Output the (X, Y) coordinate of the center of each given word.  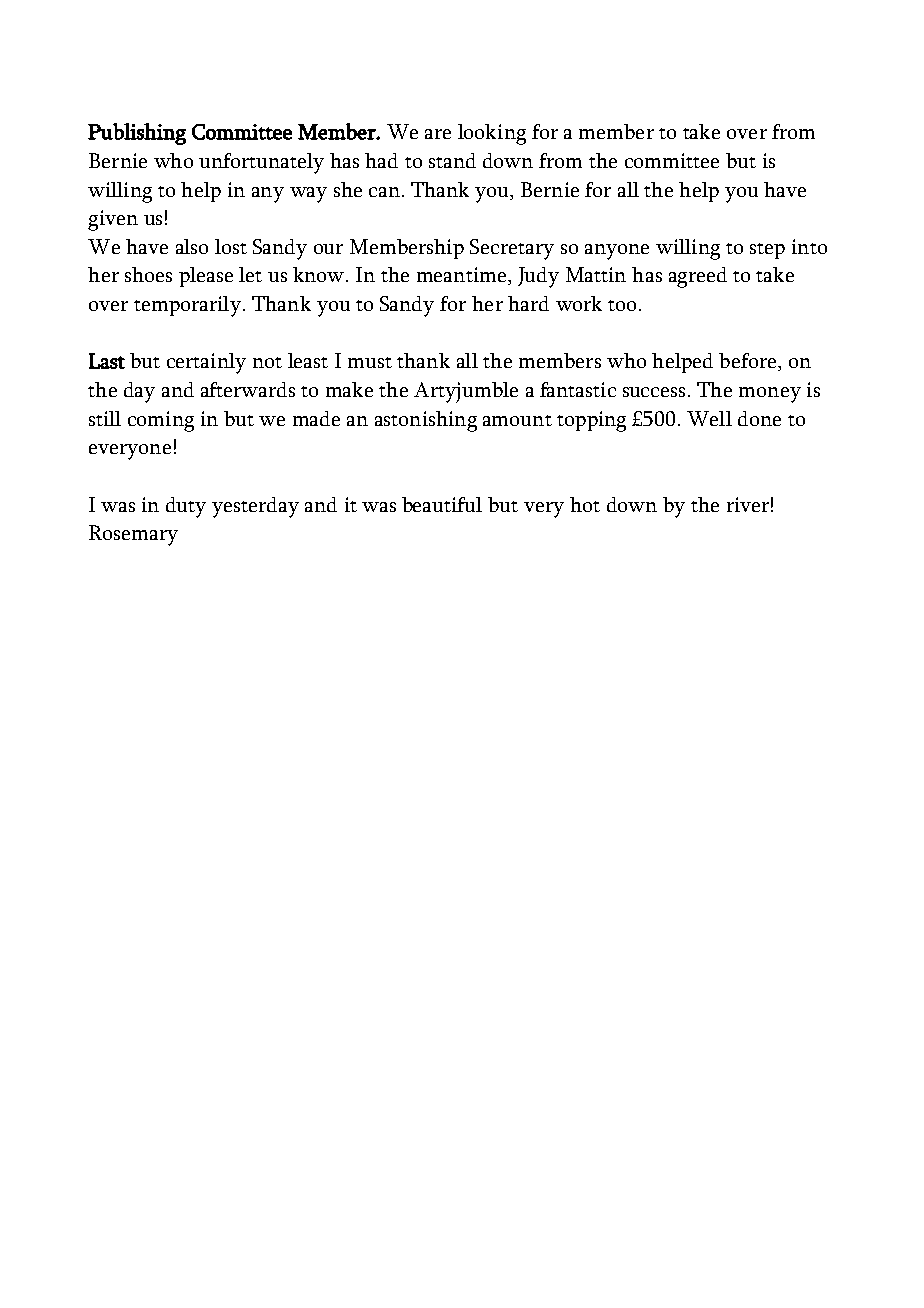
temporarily (187, 306)
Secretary (512, 249)
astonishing (426, 421)
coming (161, 421)
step (767, 251)
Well (709, 418)
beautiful (442, 504)
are (438, 134)
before (747, 360)
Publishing (137, 134)
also (192, 246)
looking (492, 134)
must (370, 362)
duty (186, 507)
